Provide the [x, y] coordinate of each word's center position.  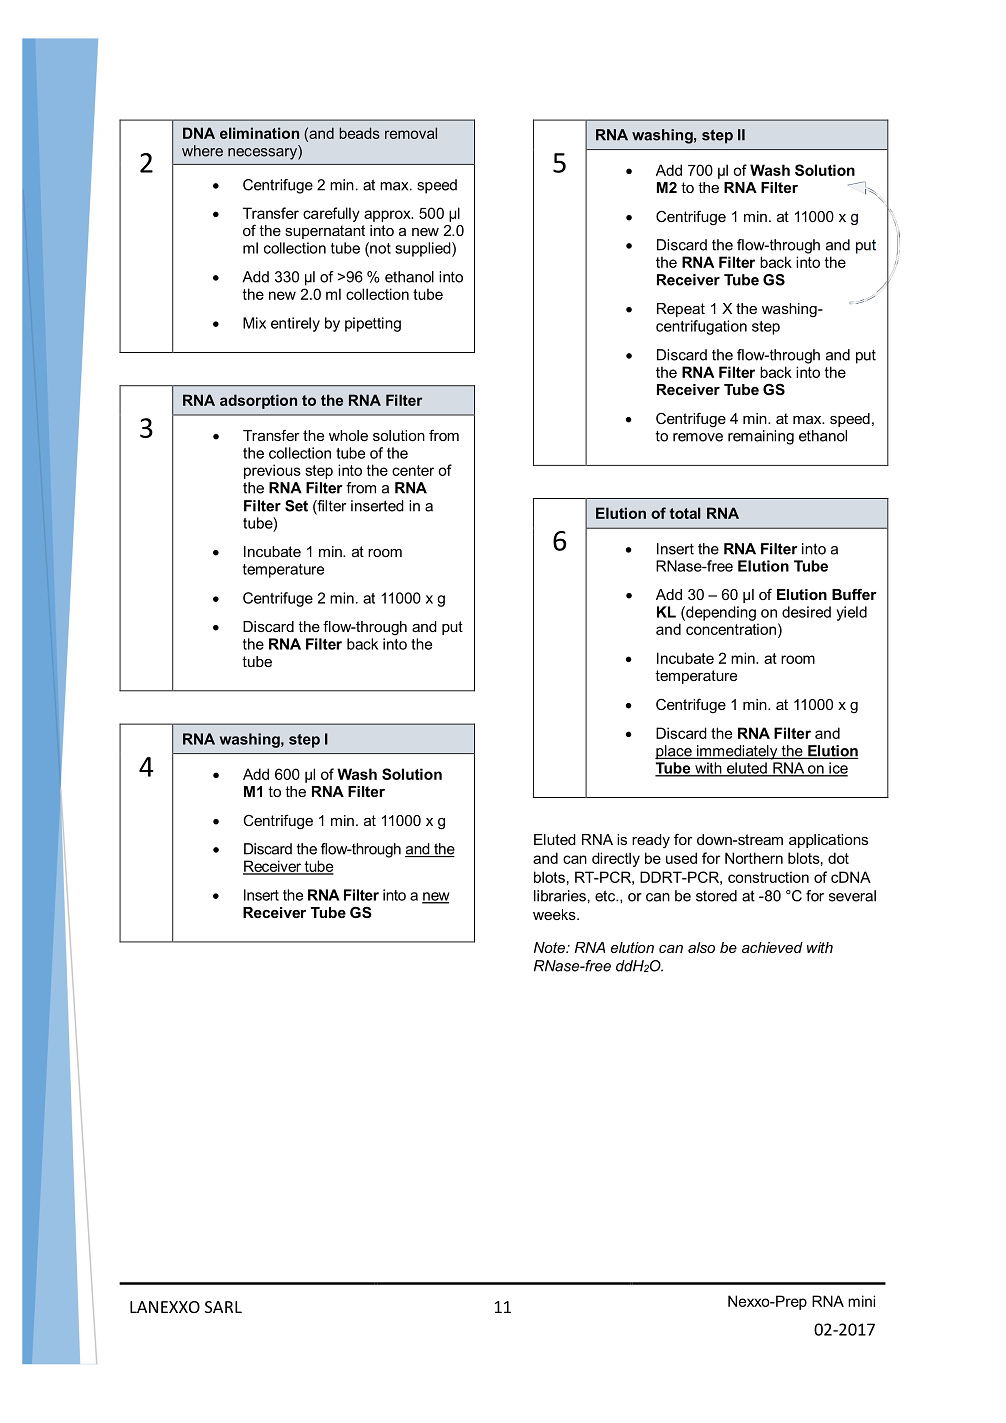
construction [768, 877]
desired [806, 612]
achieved [772, 947]
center [413, 470]
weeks [555, 914]
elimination [259, 133]
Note [551, 947]
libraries [560, 896]
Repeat [681, 310]
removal [411, 133]
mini [861, 1301]
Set [296, 506]
